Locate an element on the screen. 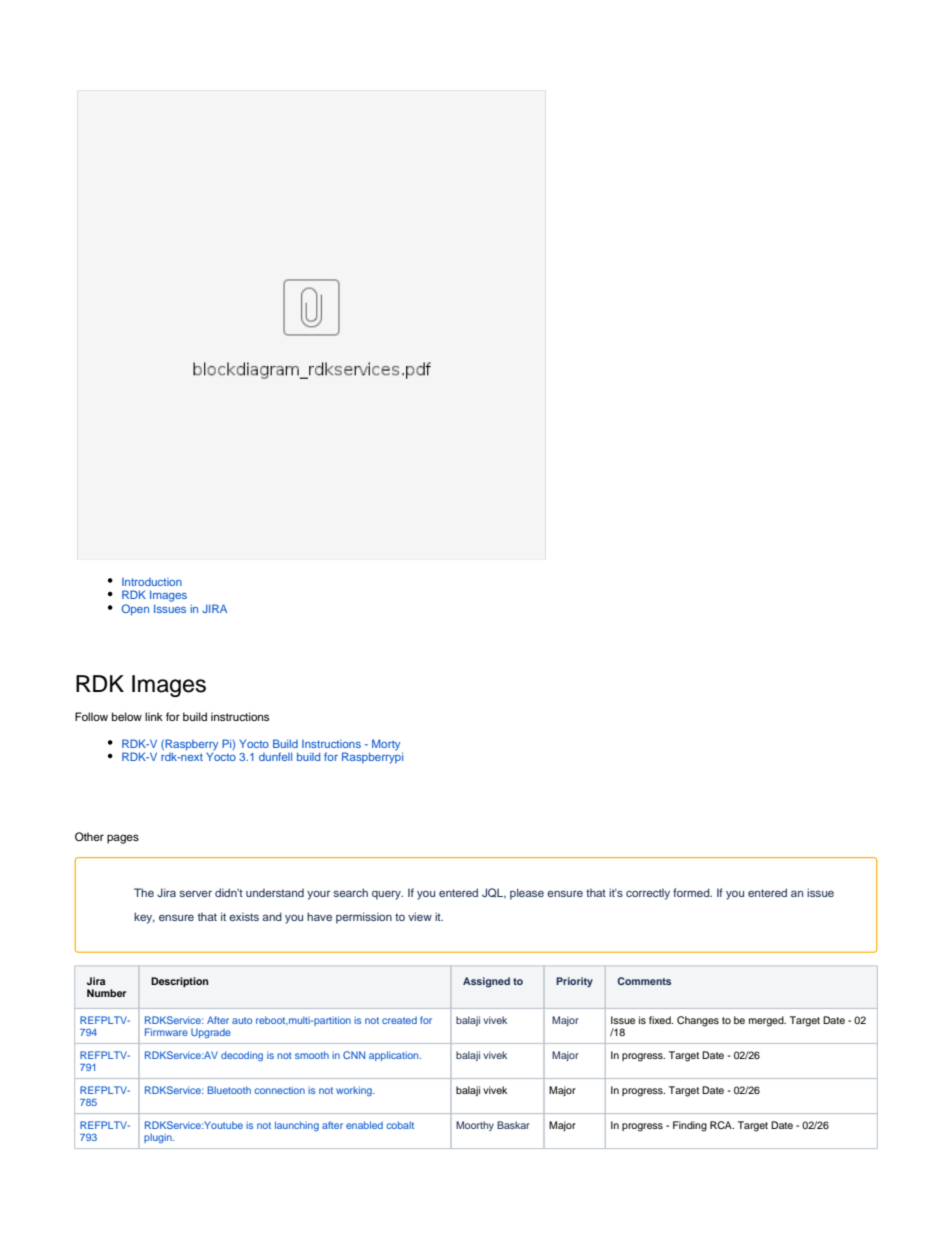 The image size is (952, 1233). formed is located at coordinates (692, 892).
